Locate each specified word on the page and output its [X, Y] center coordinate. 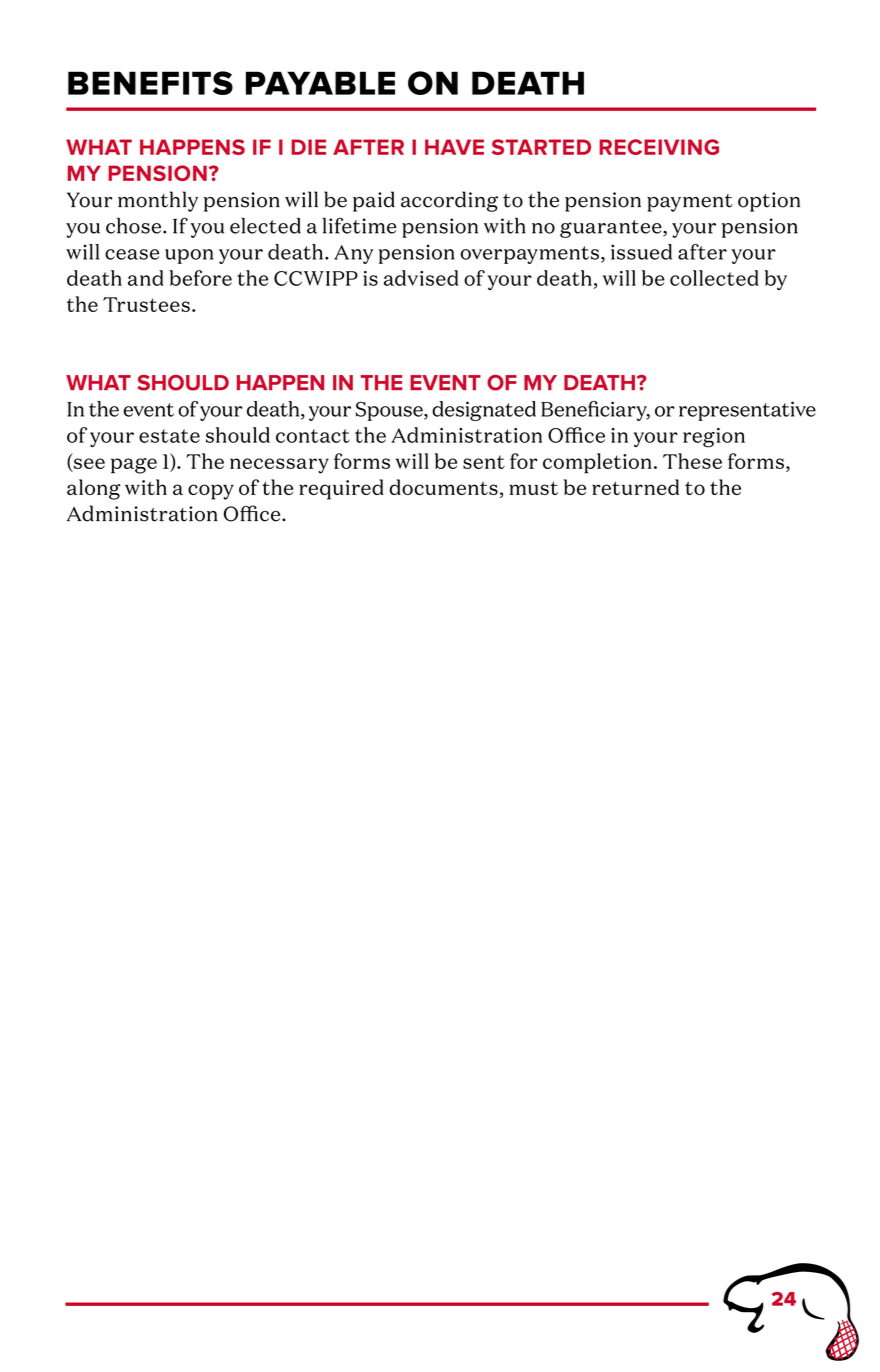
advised [421, 278]
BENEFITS [150, 83]
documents [443, 487]
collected [714, 278]
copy [211, 492]
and [146, 278]
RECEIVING [659, 147]
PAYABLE [320, 83]
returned [635, 487]
